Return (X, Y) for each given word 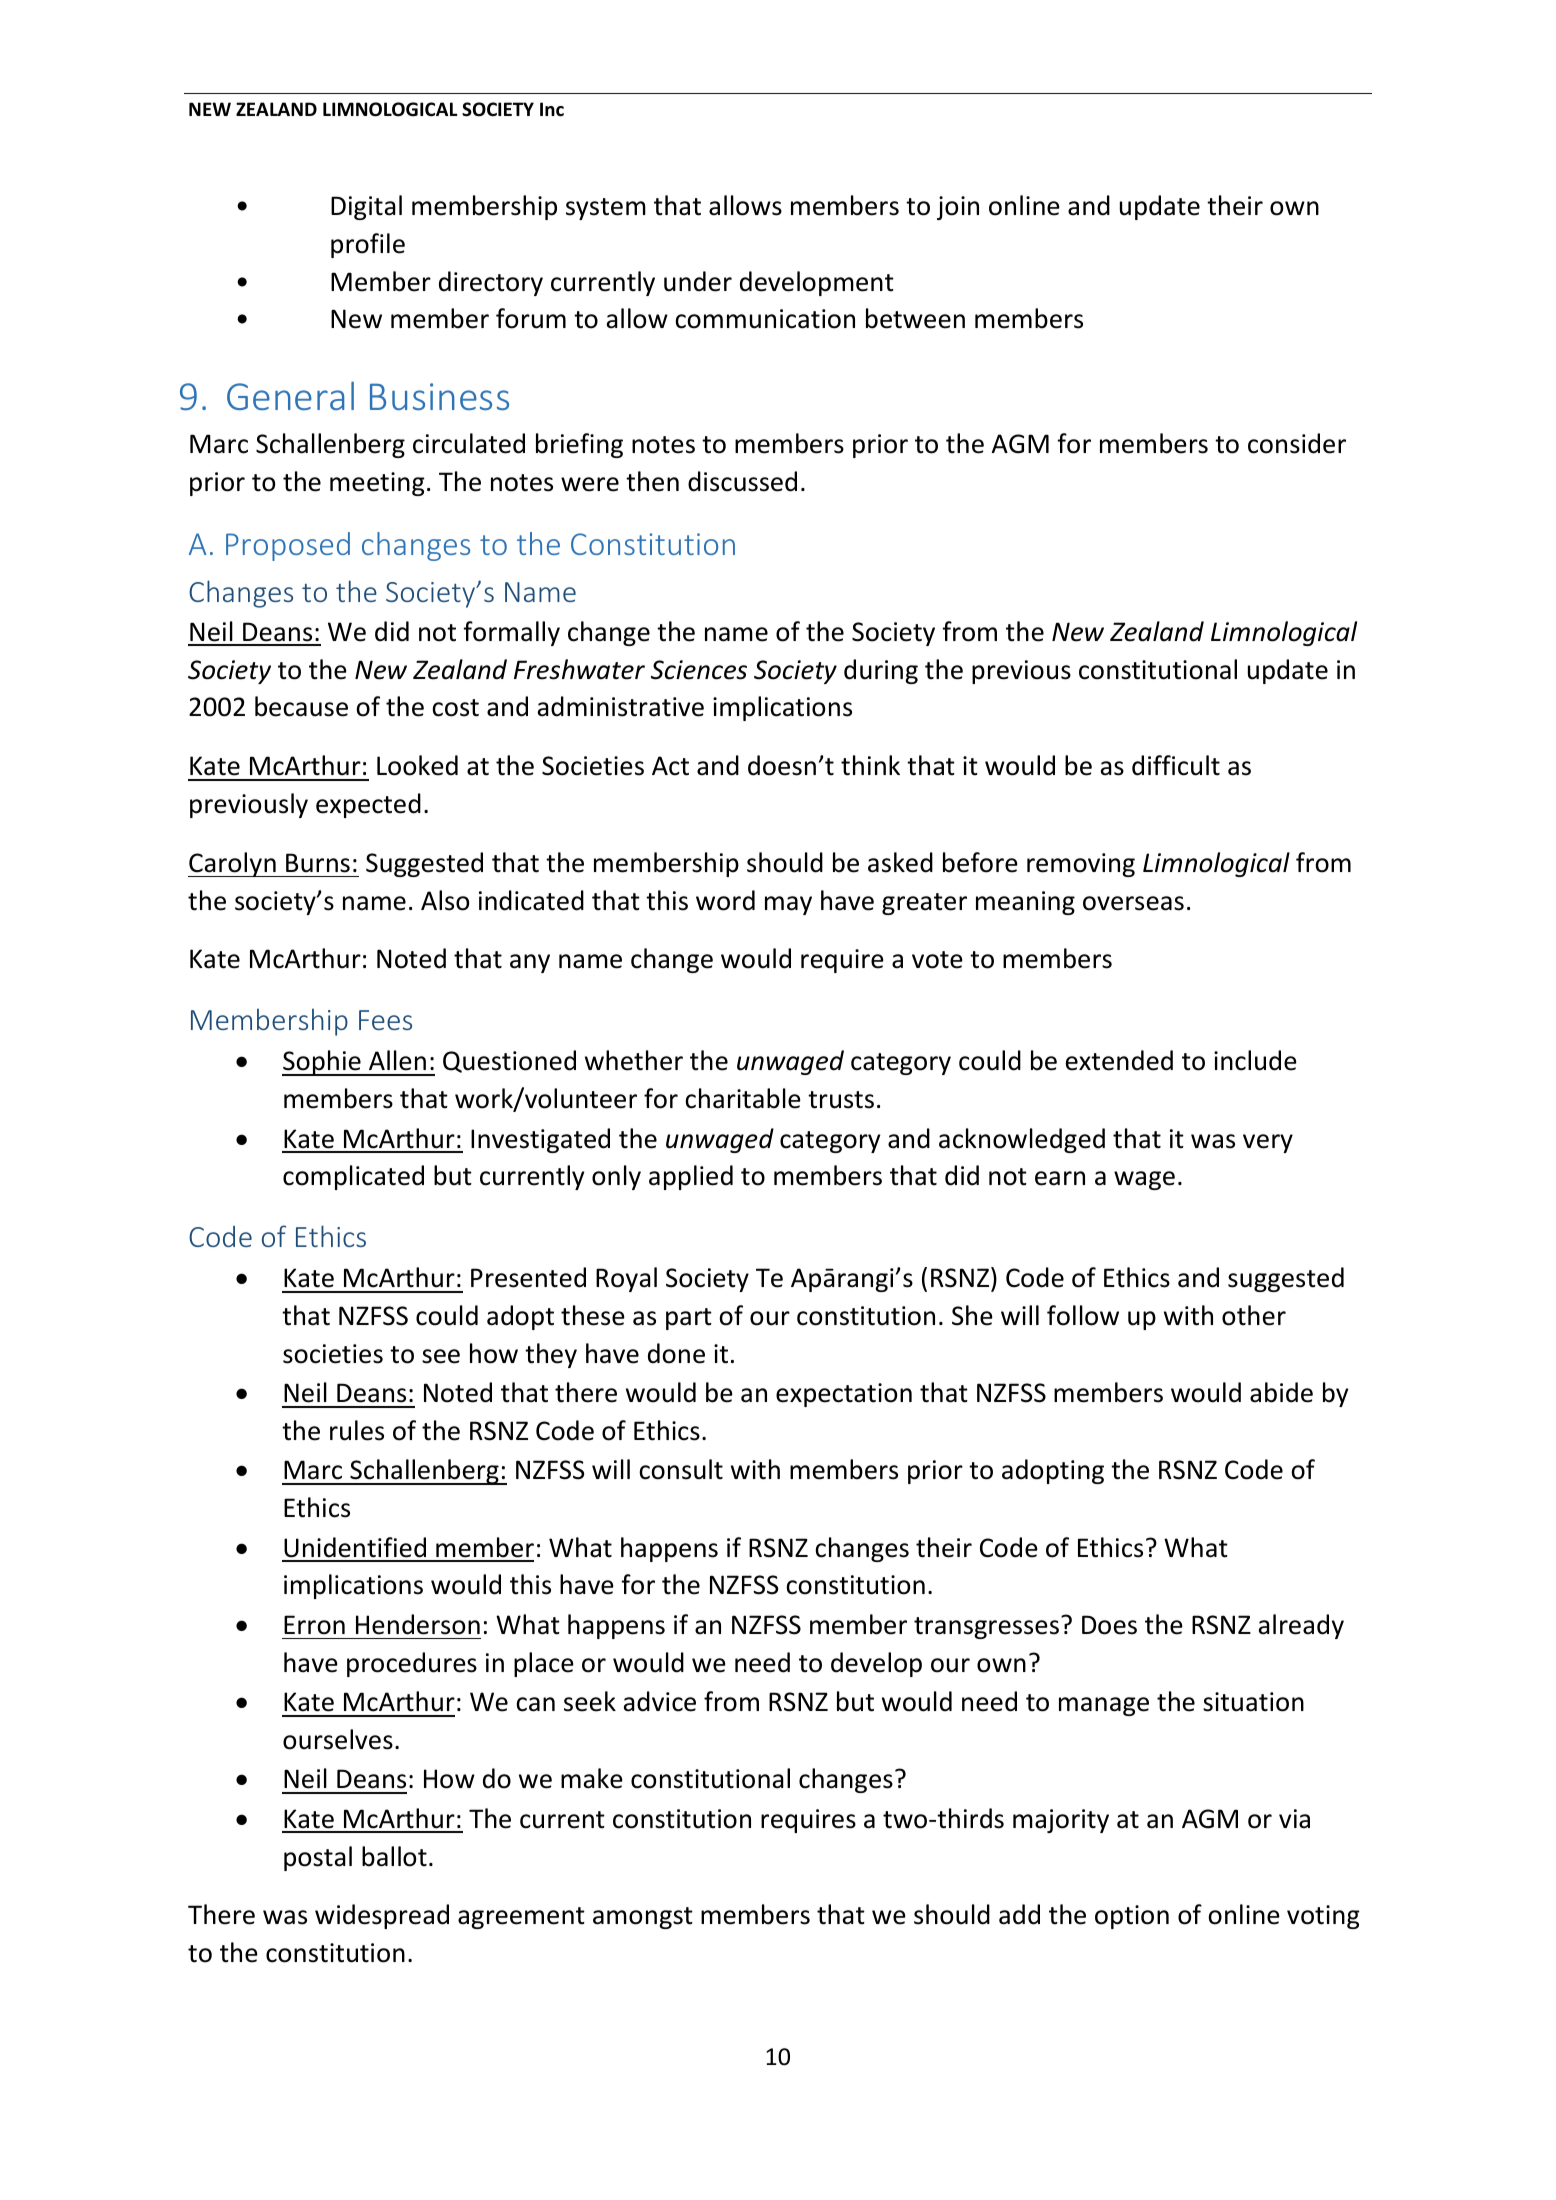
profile (368, 245)
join (958, 208)
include (1255, 1060)
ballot (394, 1856)
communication (765, 319)
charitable (743, 1098)
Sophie (322, 1063)
